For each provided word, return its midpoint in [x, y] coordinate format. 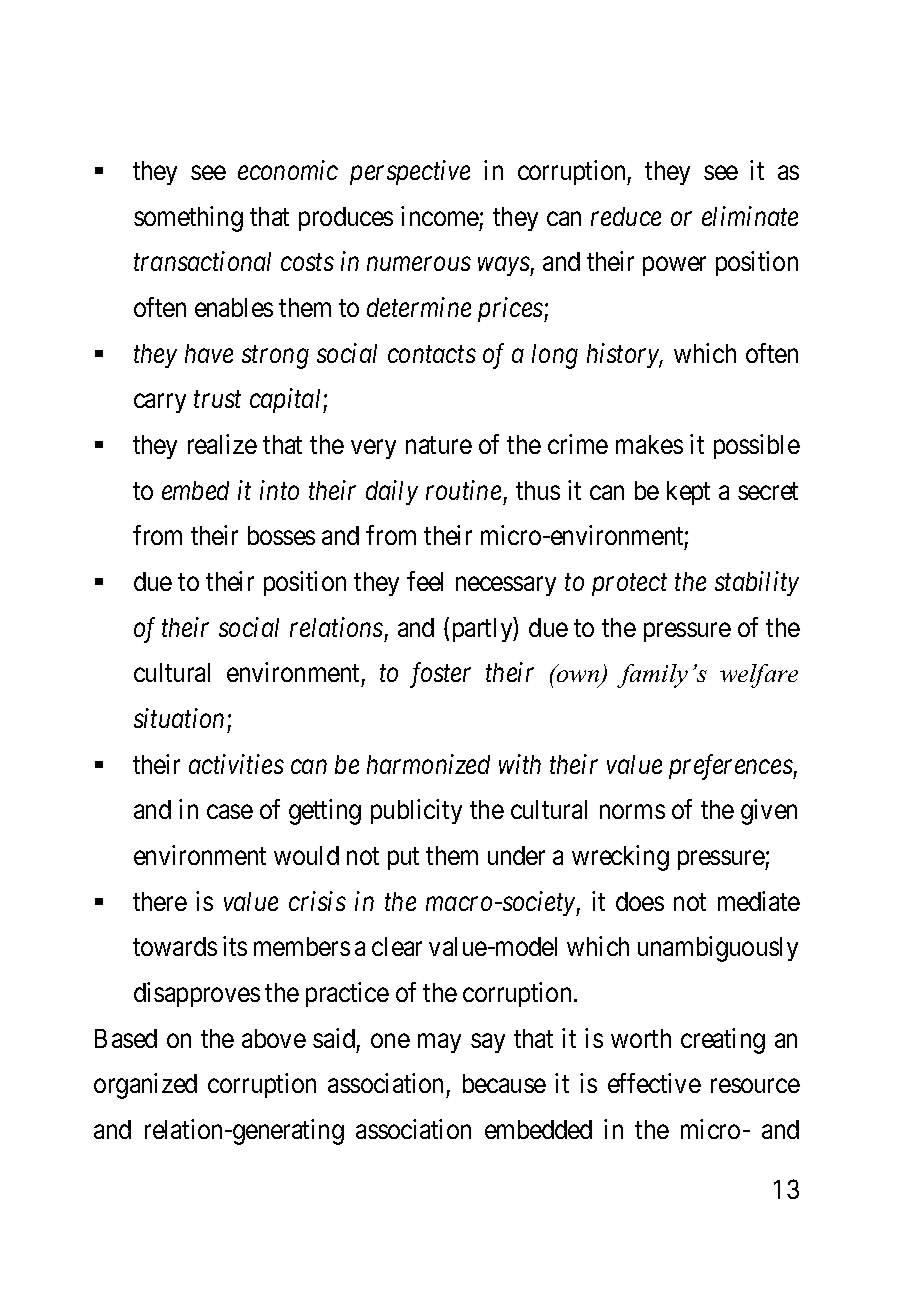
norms [632, 812]
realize [222, 444]
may [439, 1043]
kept [688, 493]
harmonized [428, 764]
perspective [410, 173]
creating [723, 1041]
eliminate [750, 216]
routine [463, 490]
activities [236, 764]
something [188, 219]
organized [145, 1086]
